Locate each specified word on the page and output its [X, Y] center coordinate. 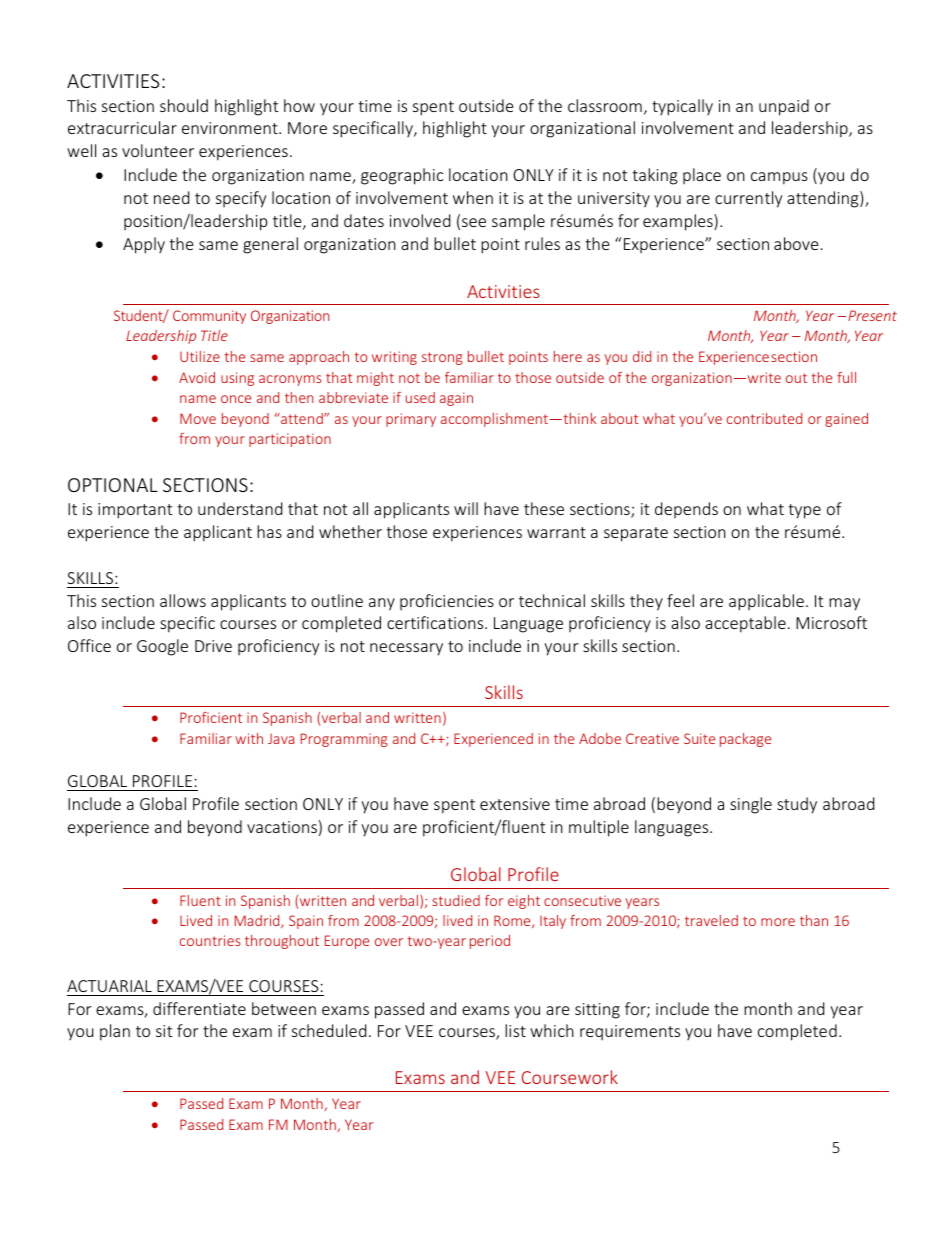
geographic [402, 176]
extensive [515, 804]
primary [411, 420]
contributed [764, 418]
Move [198, 418]
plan [115, 1032]
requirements [630, 1033]
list [515, 1030]
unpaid [784, 107]
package [745, 740]
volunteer [158, 150]
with [249, 738]
